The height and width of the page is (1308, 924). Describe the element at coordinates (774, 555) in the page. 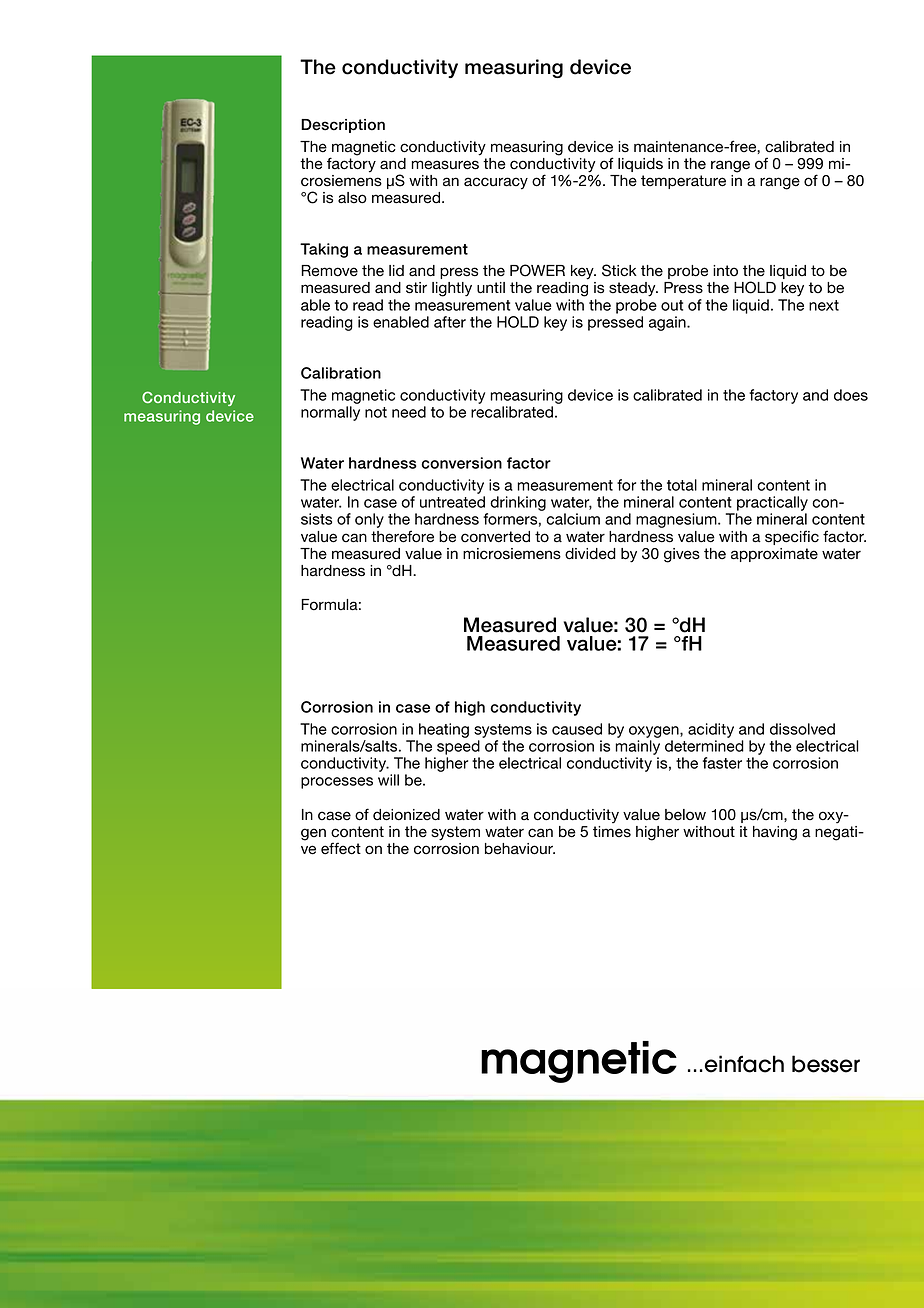

I see `approximate` at that location.
